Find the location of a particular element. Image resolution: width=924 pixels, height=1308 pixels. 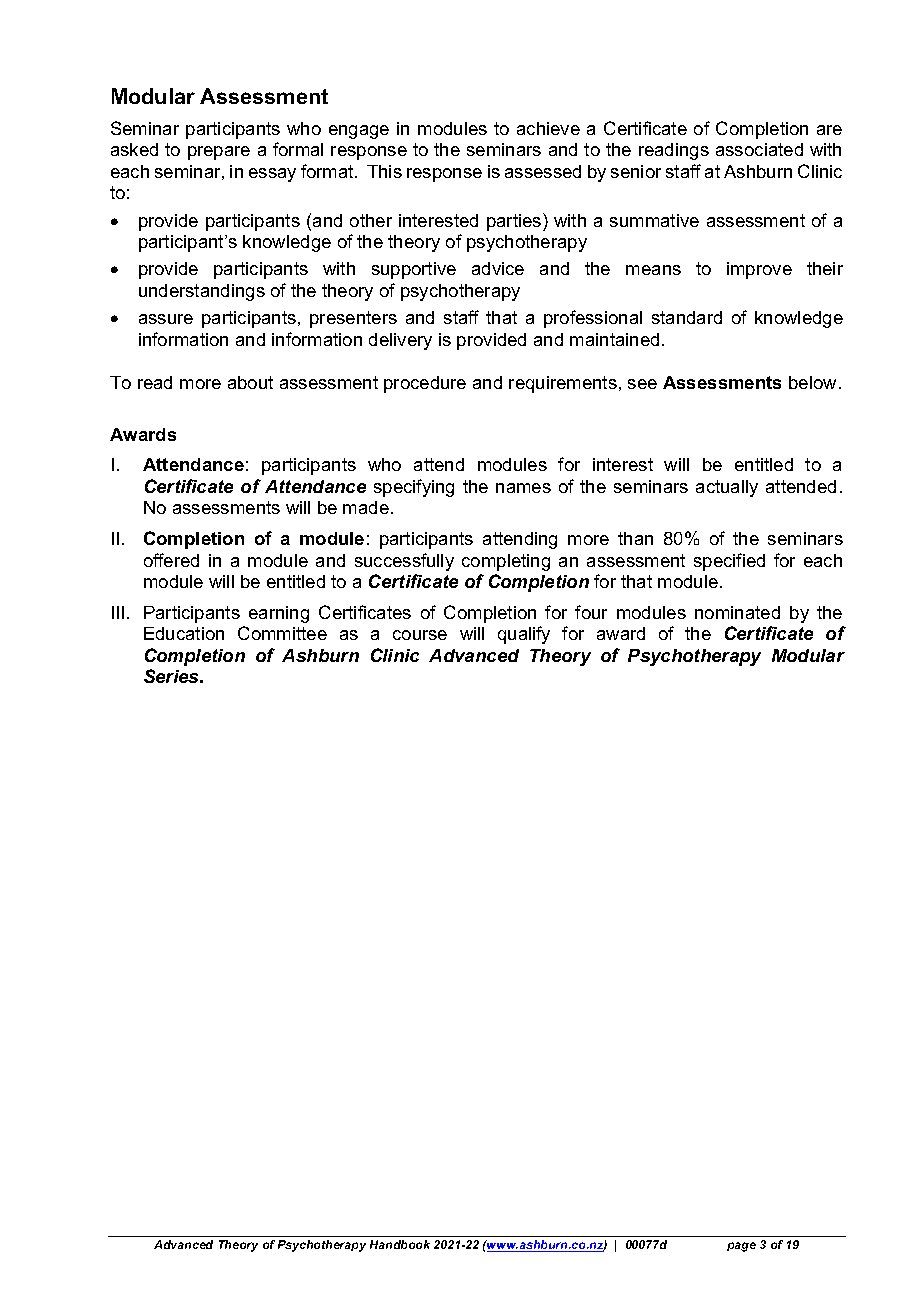

page is located at coordinates (741, 1247).
